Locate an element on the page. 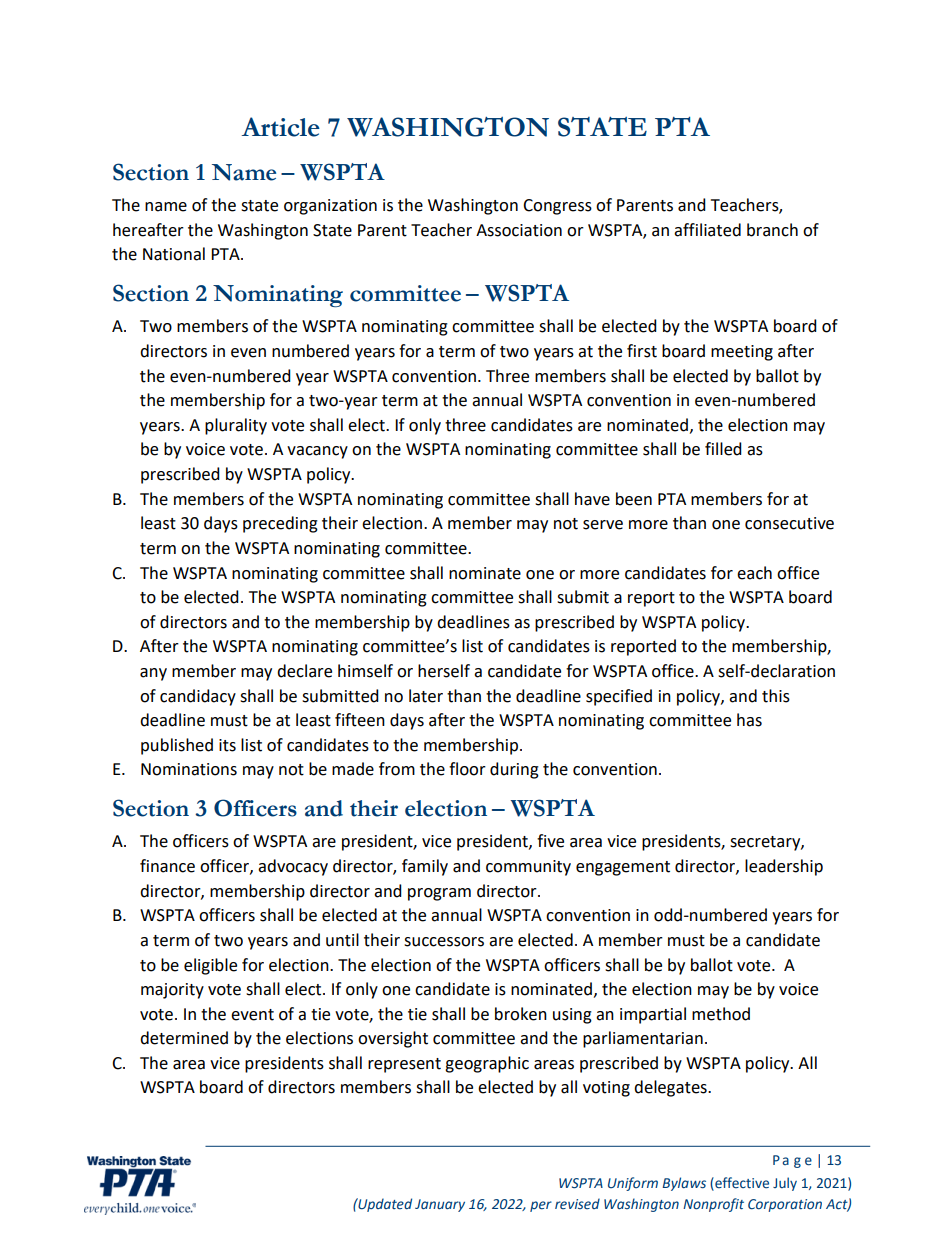 The image size is (952, 1233). eligible is located at coordinates (210, 966).
